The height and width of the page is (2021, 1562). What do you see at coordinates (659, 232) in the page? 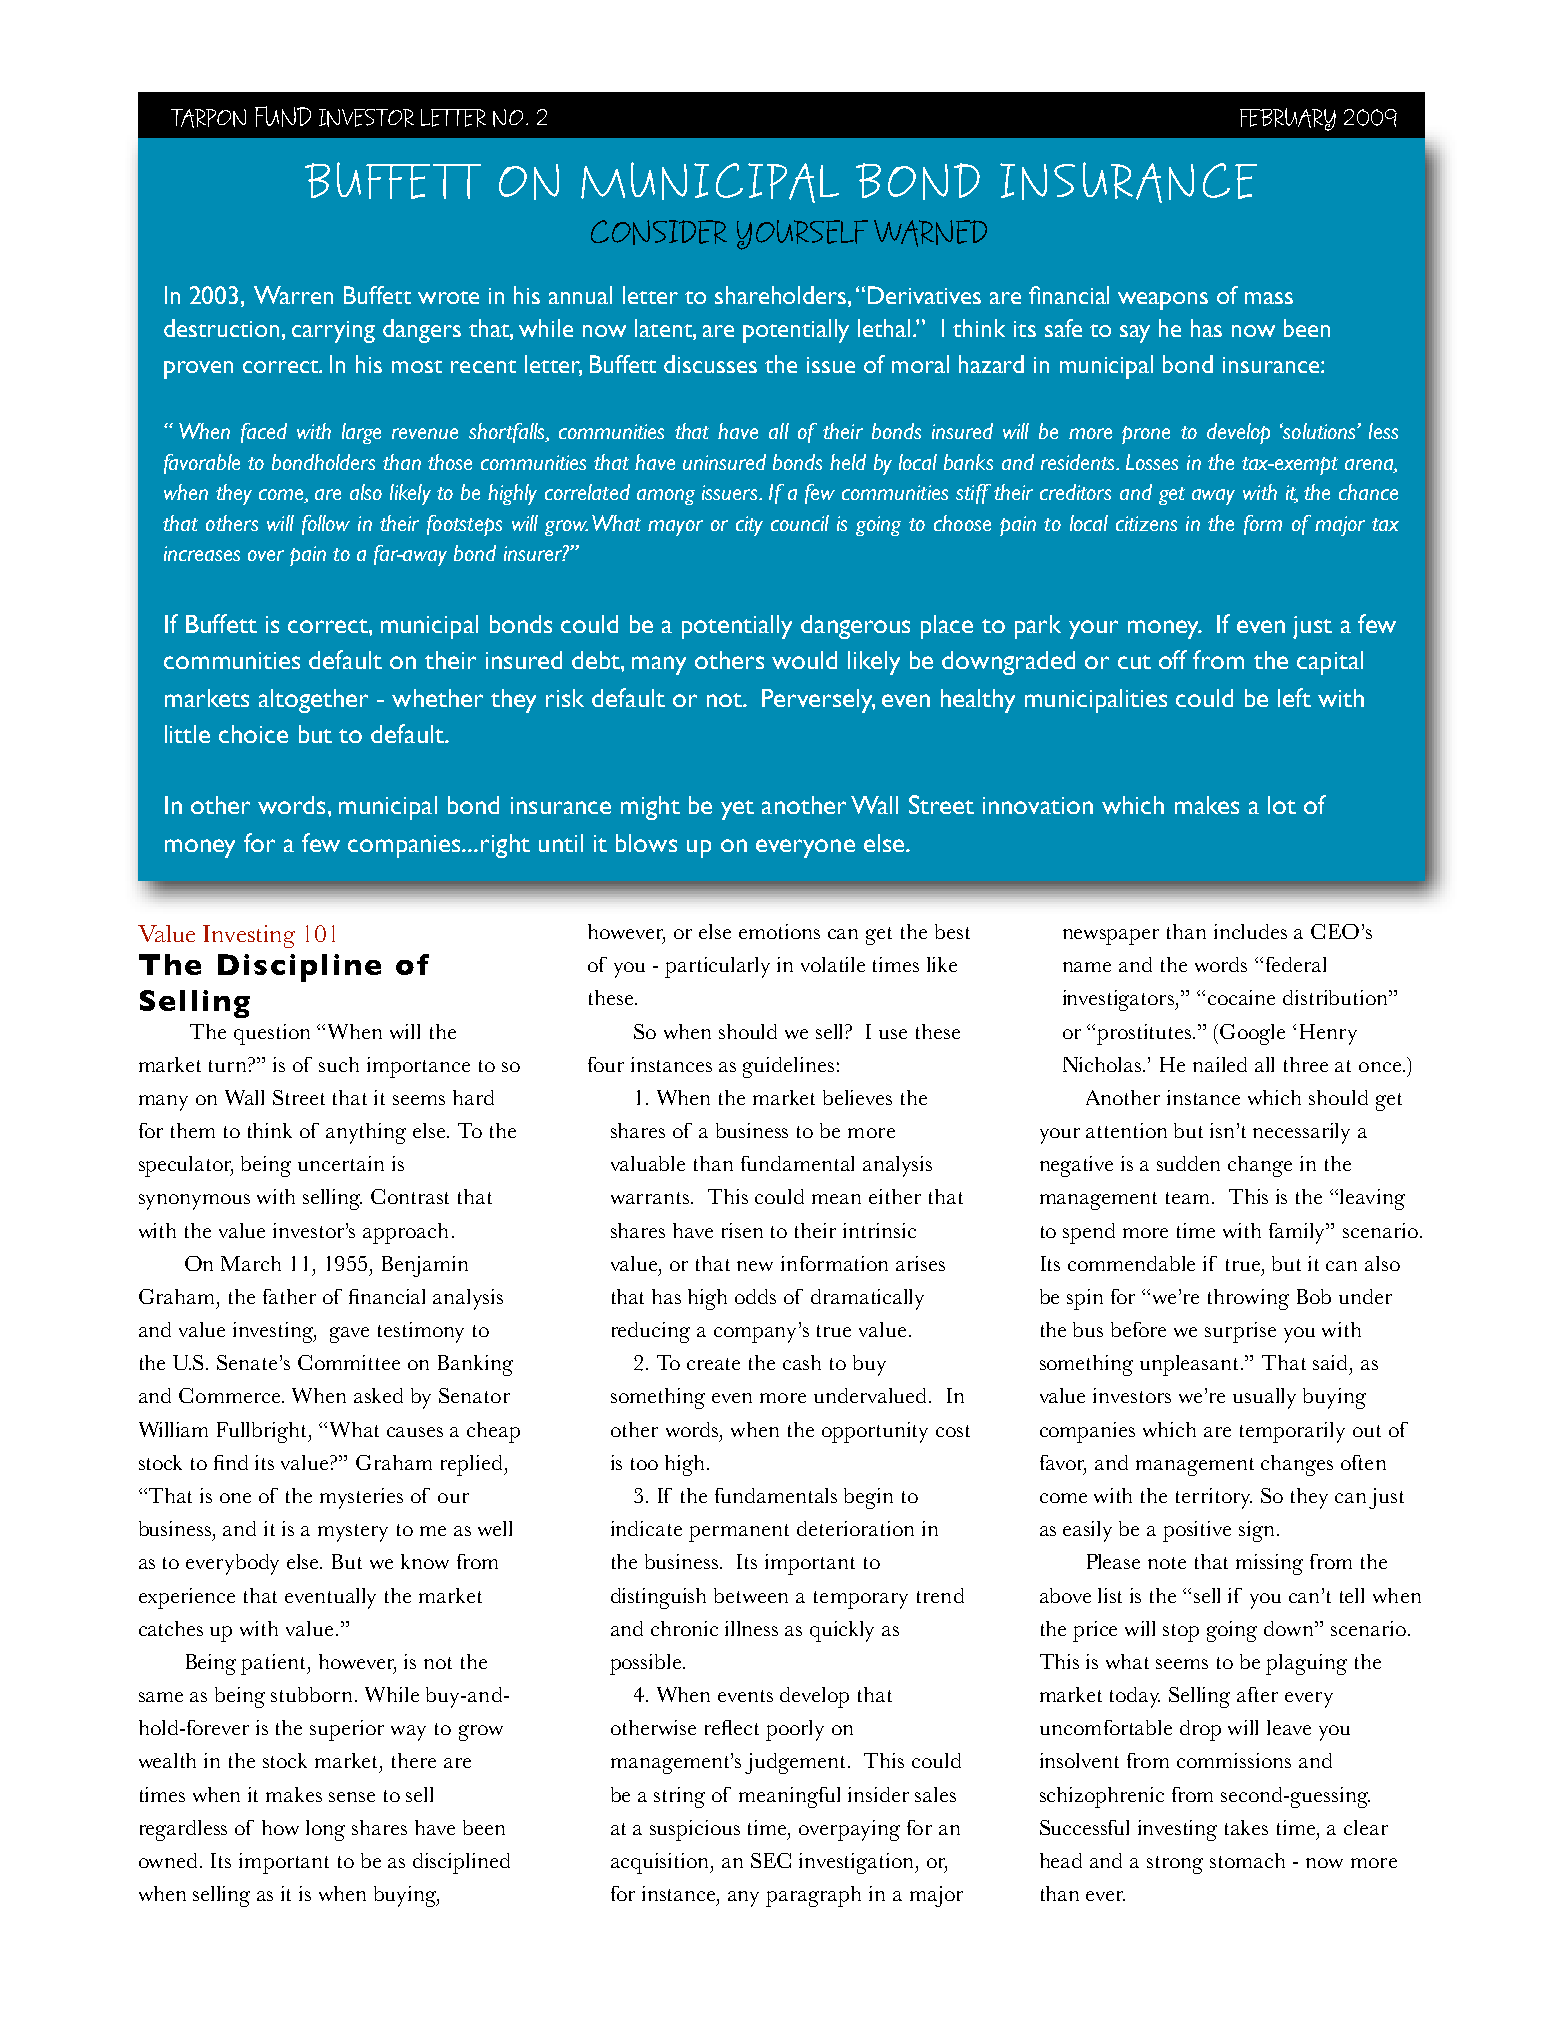
I see `CONSIDER` at bounding box center [659, 232].
